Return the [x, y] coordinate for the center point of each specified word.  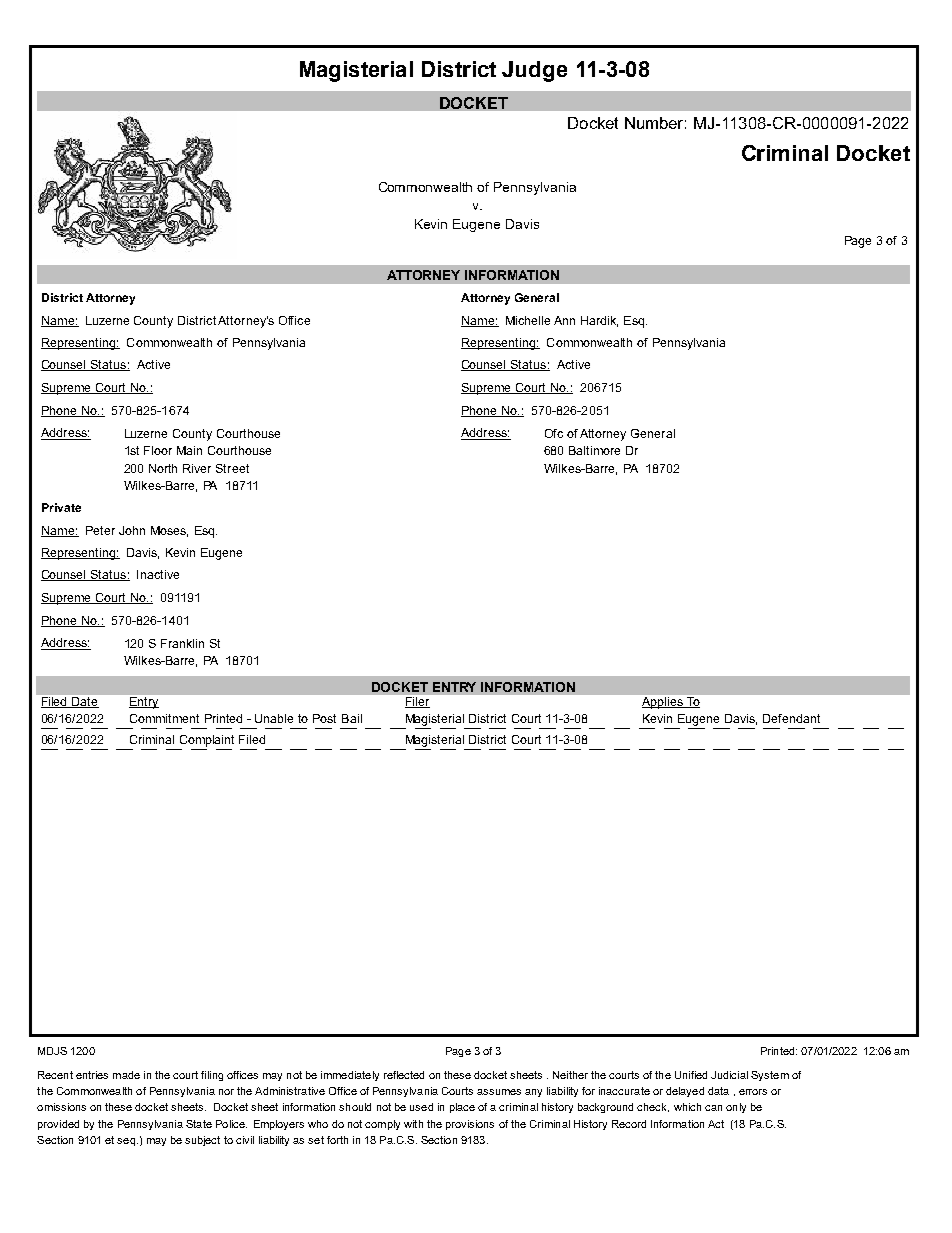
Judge [534, 71]
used [421, 1107]
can [713, 1108]
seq [126, 1142]
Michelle [528, 320]
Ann [564, 320]
